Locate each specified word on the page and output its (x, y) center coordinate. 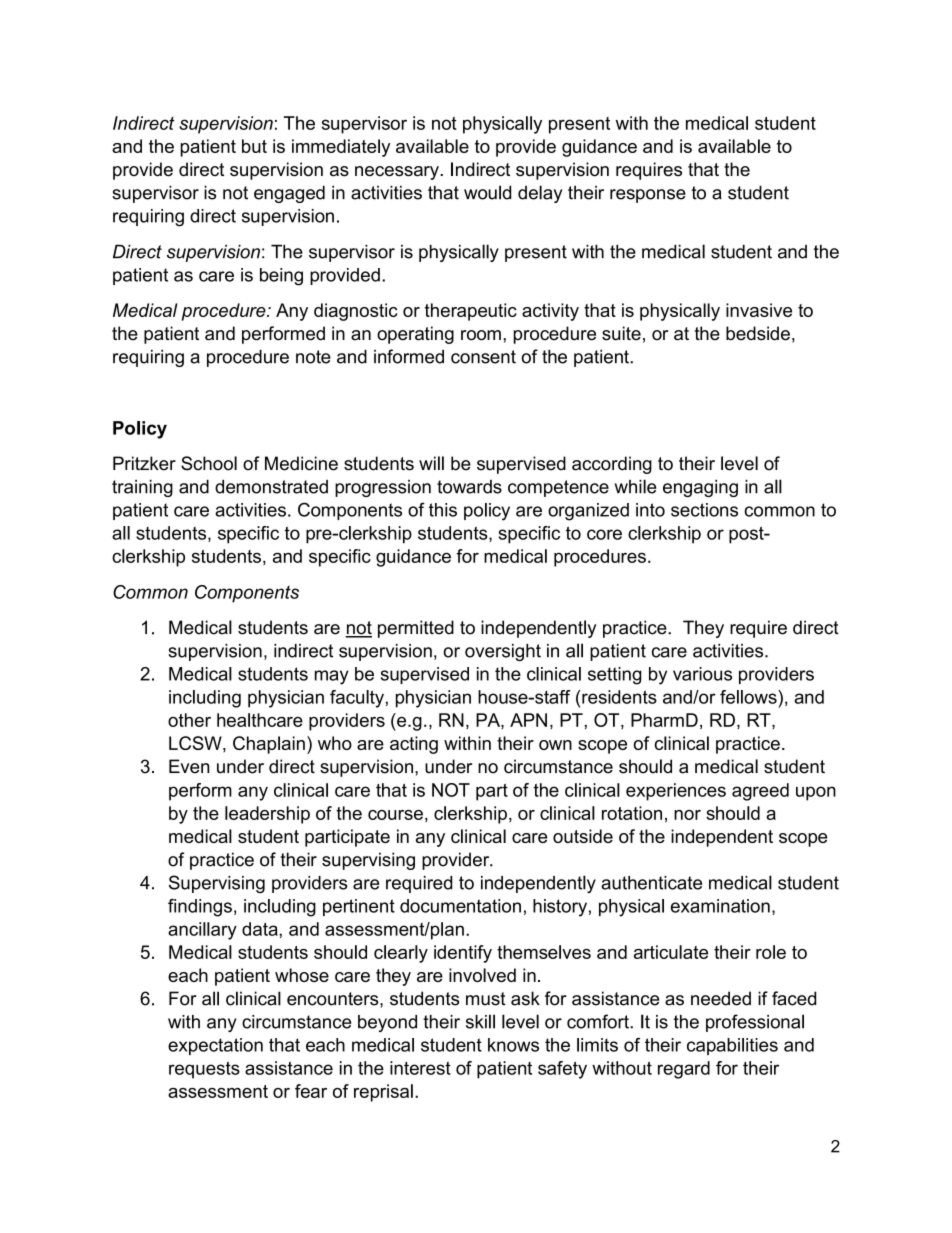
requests (204, 1070)
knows (513, 1045)
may (332, 677)
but (254, 146)
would (487, 192)
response (648, 196)
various (702, 674)
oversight (503, 652)
